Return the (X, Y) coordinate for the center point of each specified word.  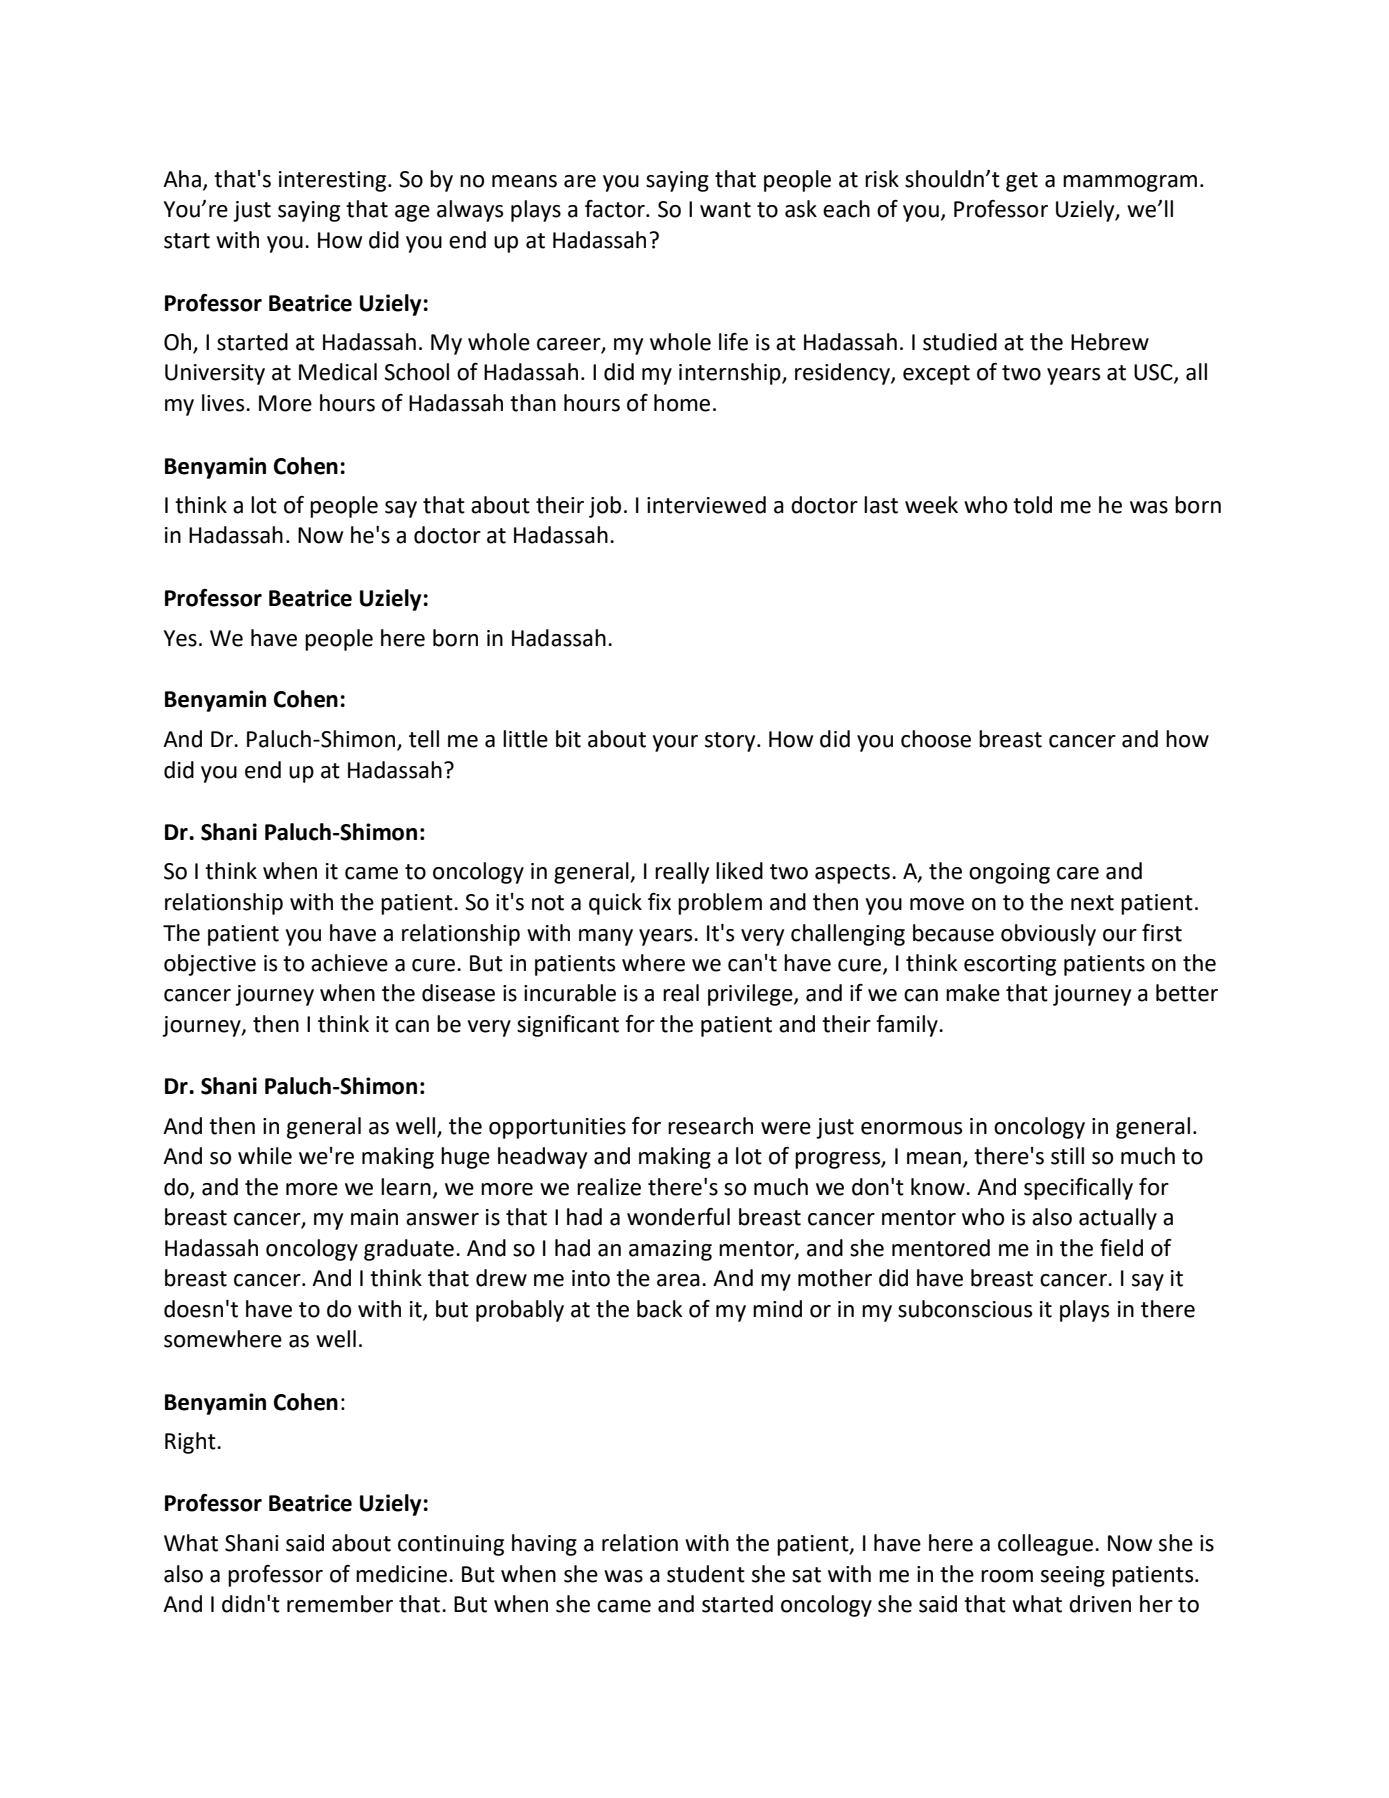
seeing (1073, 1576)
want (725, 210)
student (706, 1574)
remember (340, 1604)
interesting (334, 181)
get (1022, 182)
